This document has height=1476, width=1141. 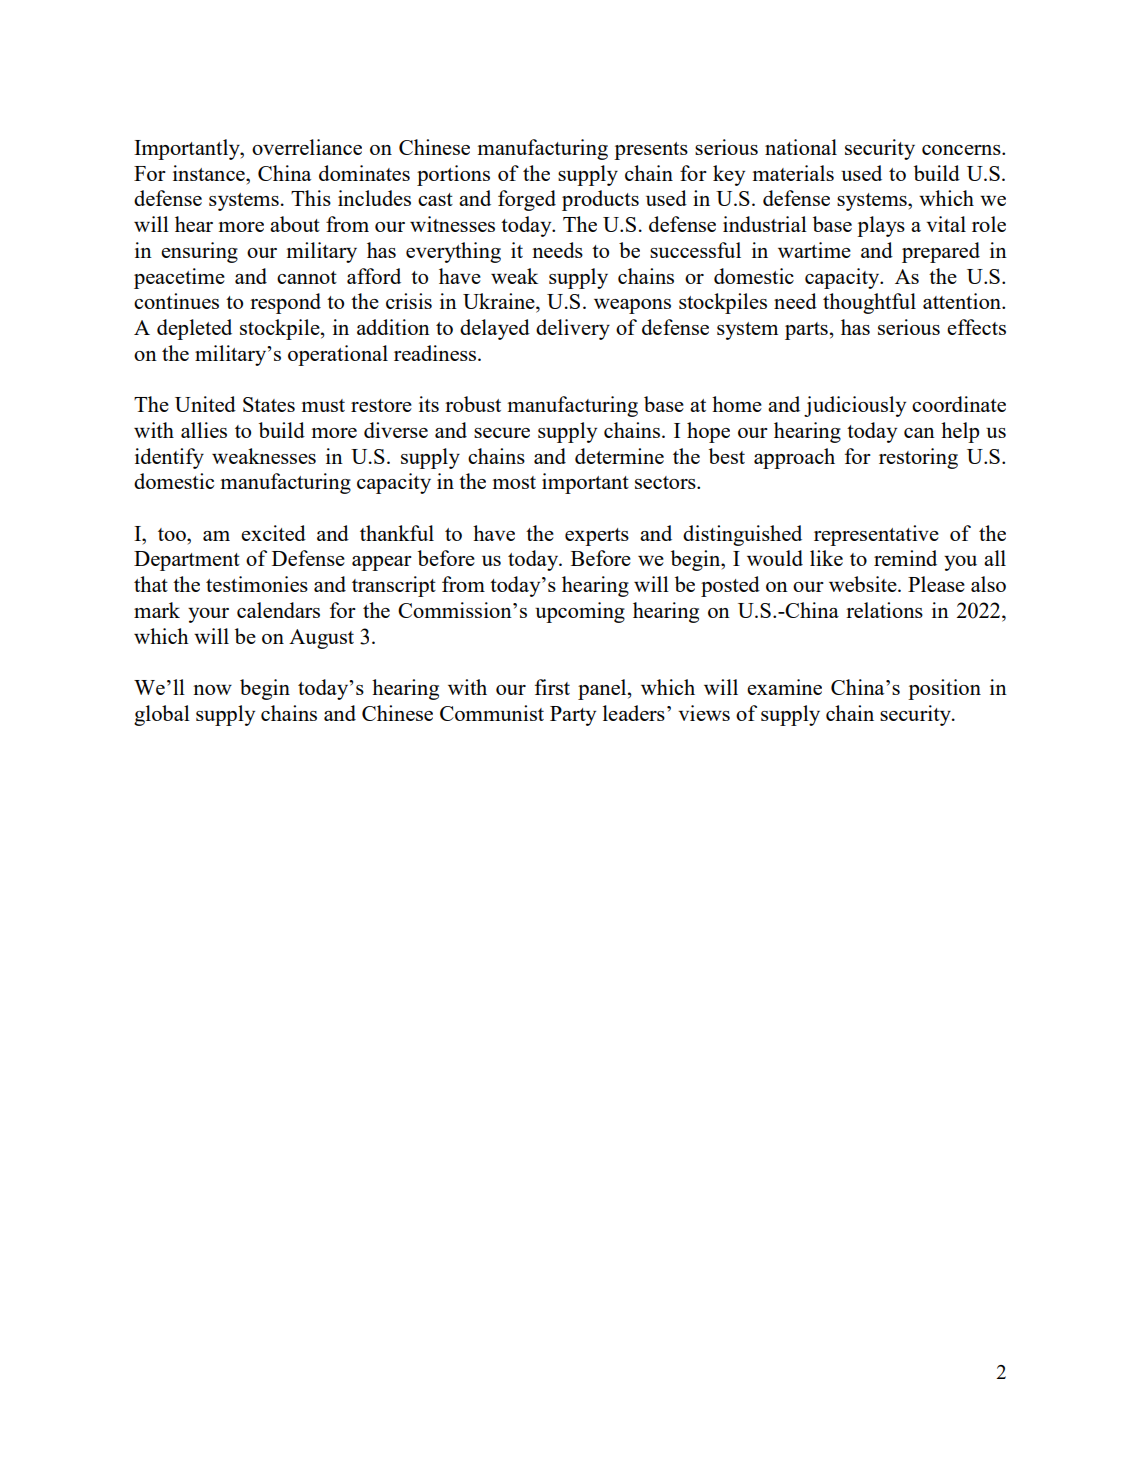 I want to click on concerns, so click(x=962, y=150).
